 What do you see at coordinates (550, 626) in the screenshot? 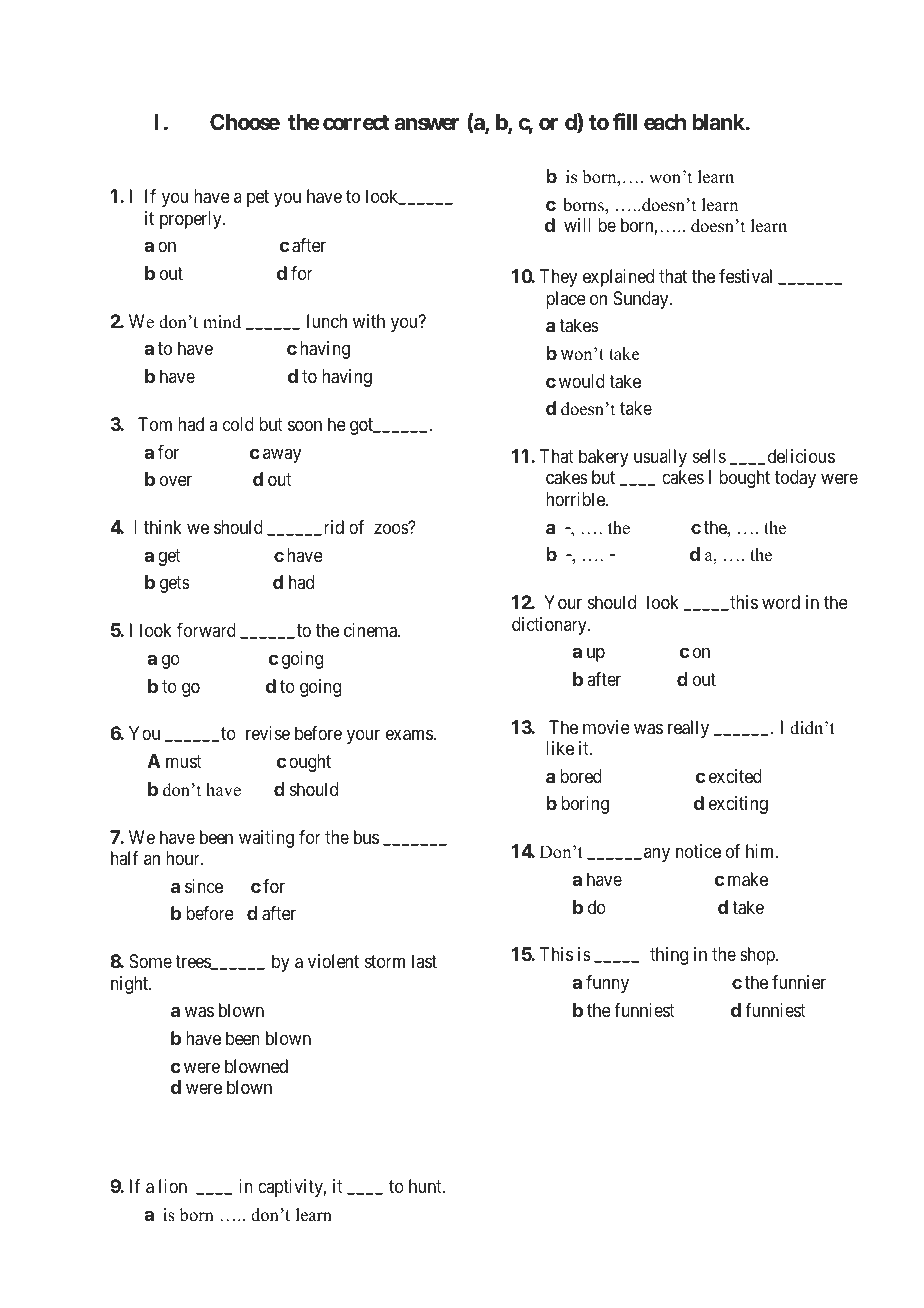
I see `dictionary` at bounding box center [550, 626].
